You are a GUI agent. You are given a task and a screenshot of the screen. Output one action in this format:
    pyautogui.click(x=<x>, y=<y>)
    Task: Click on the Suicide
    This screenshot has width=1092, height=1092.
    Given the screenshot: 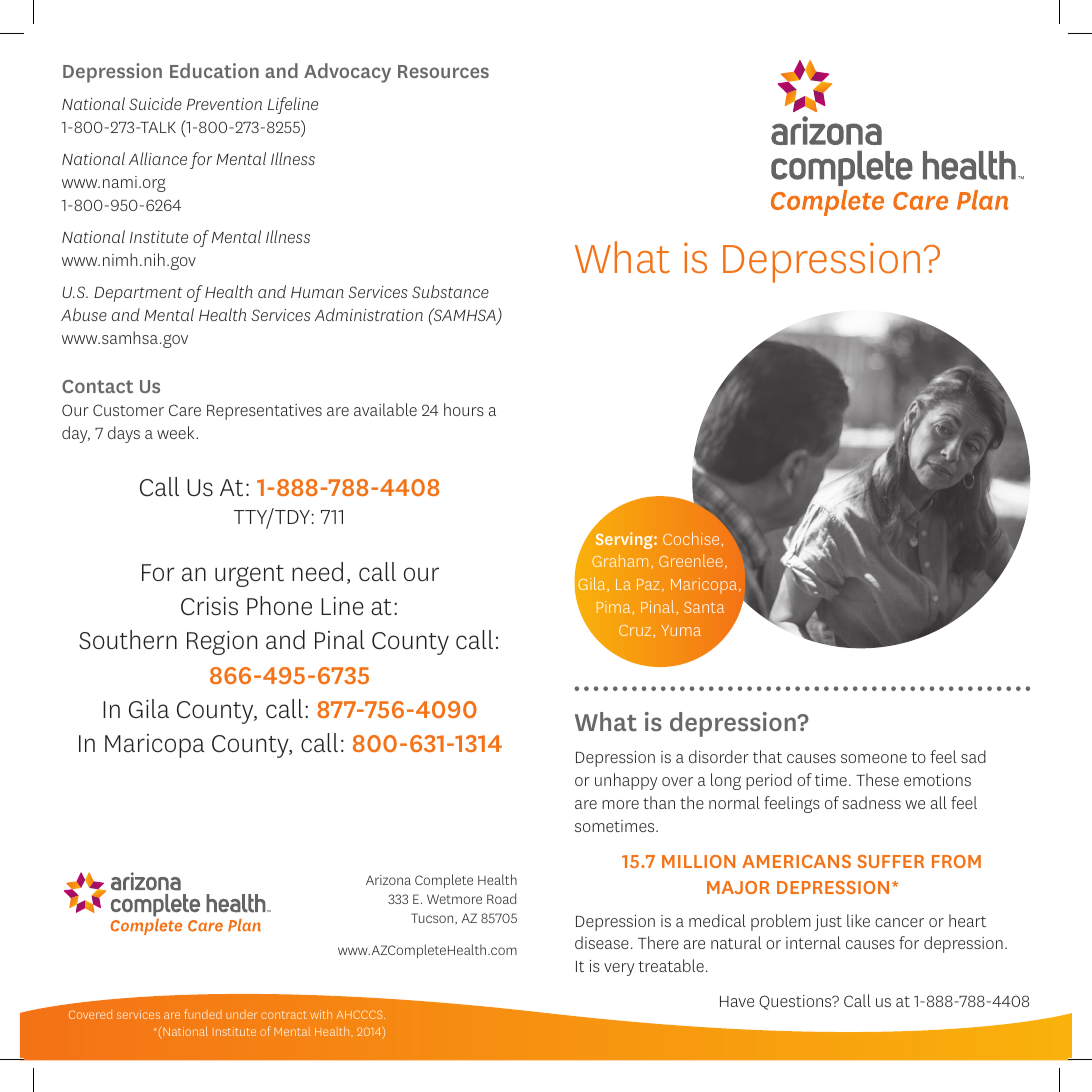 What is the action you would take?
    pyautogui.click(x=155, y=103)
